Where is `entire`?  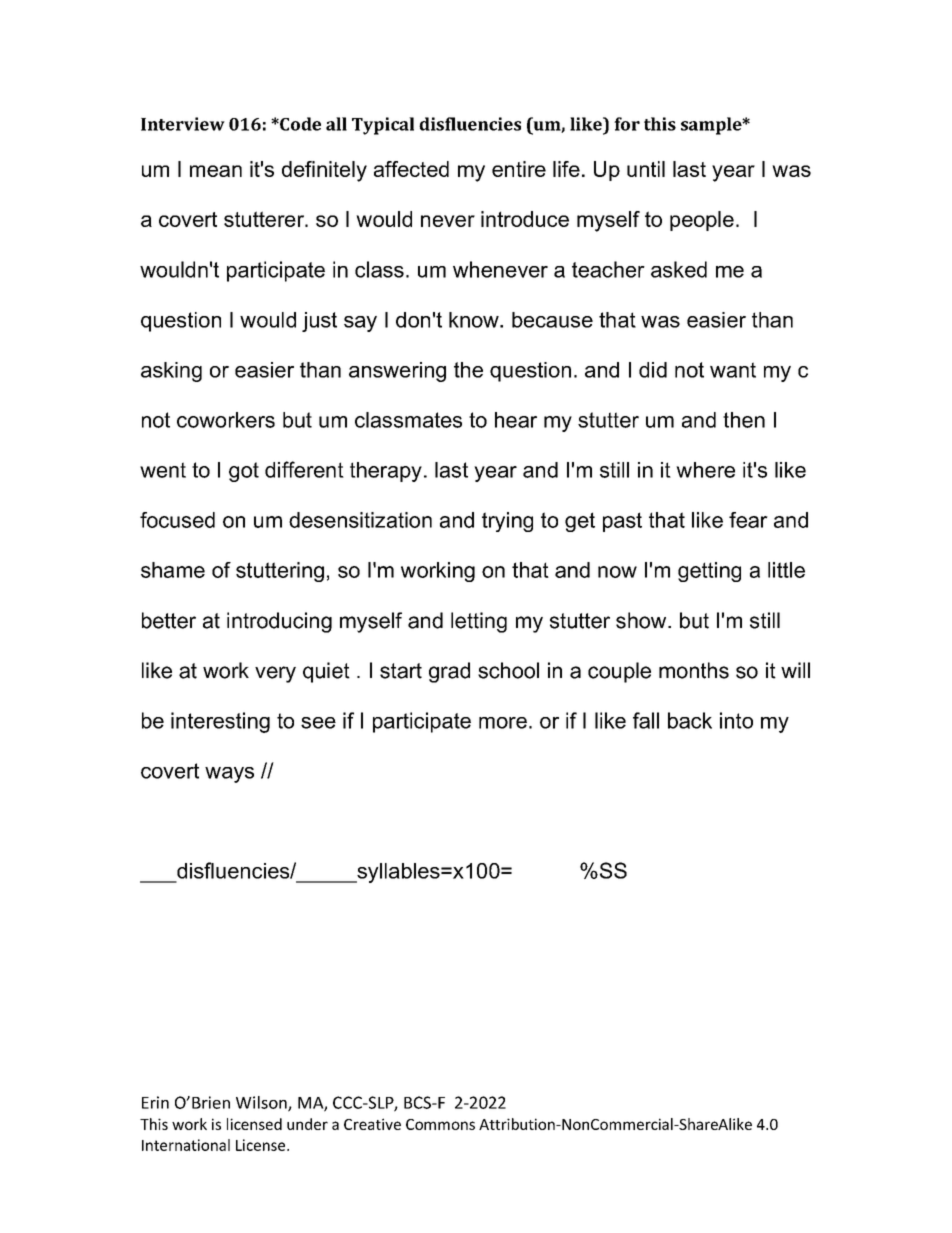
entire is located at coordinates (519, 169).
